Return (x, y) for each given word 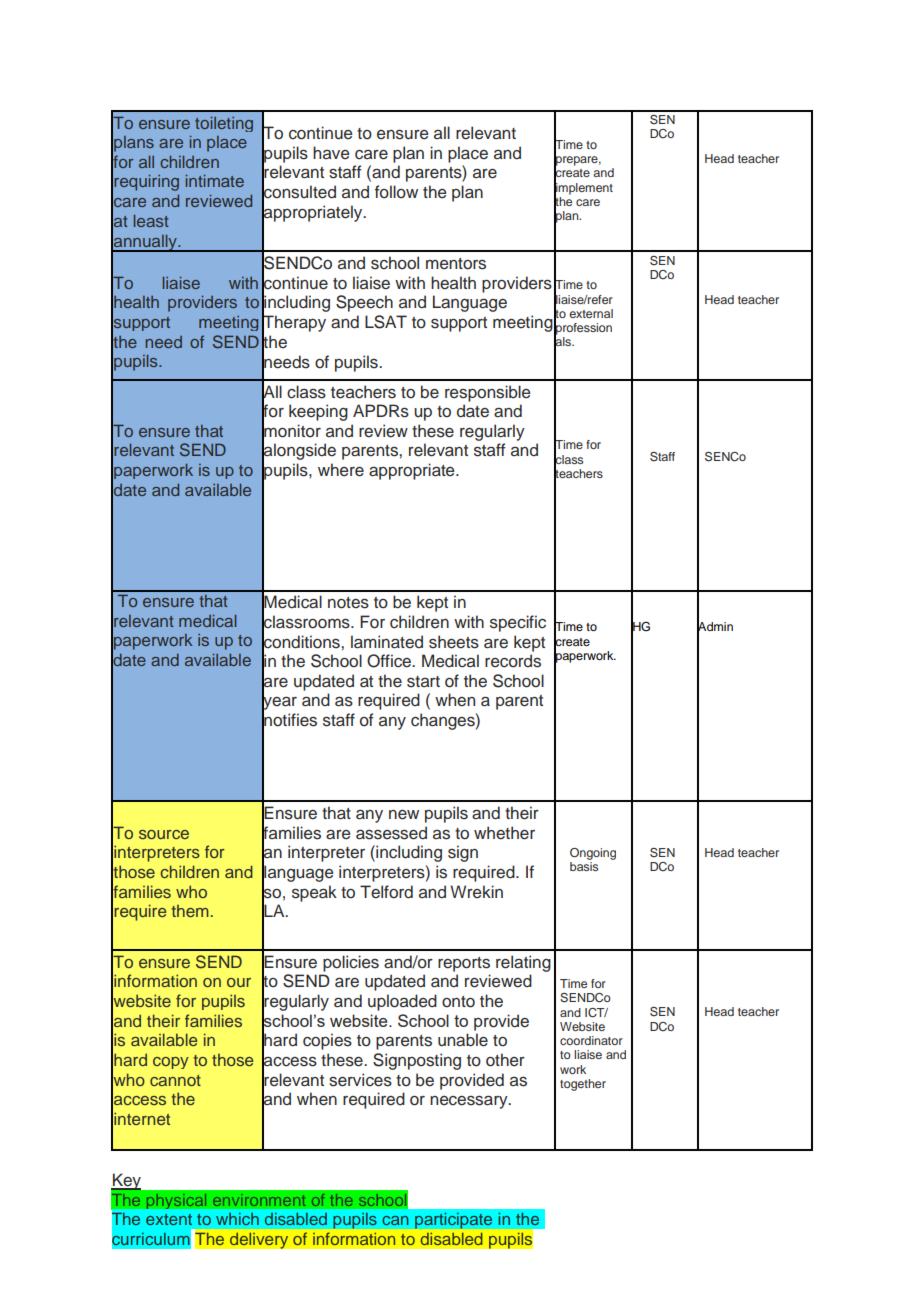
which (237, 1219)
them (190, 911)
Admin (715, 627)
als (563, 342)
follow (396, 192)
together (583, 1085)
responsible (488, 393)
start (423, 682)
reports (464, 964)
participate (453, 1221)
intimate (215, 181)
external (591, 313)
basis (584, 865)
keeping (318, 412)
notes (348, 603)
